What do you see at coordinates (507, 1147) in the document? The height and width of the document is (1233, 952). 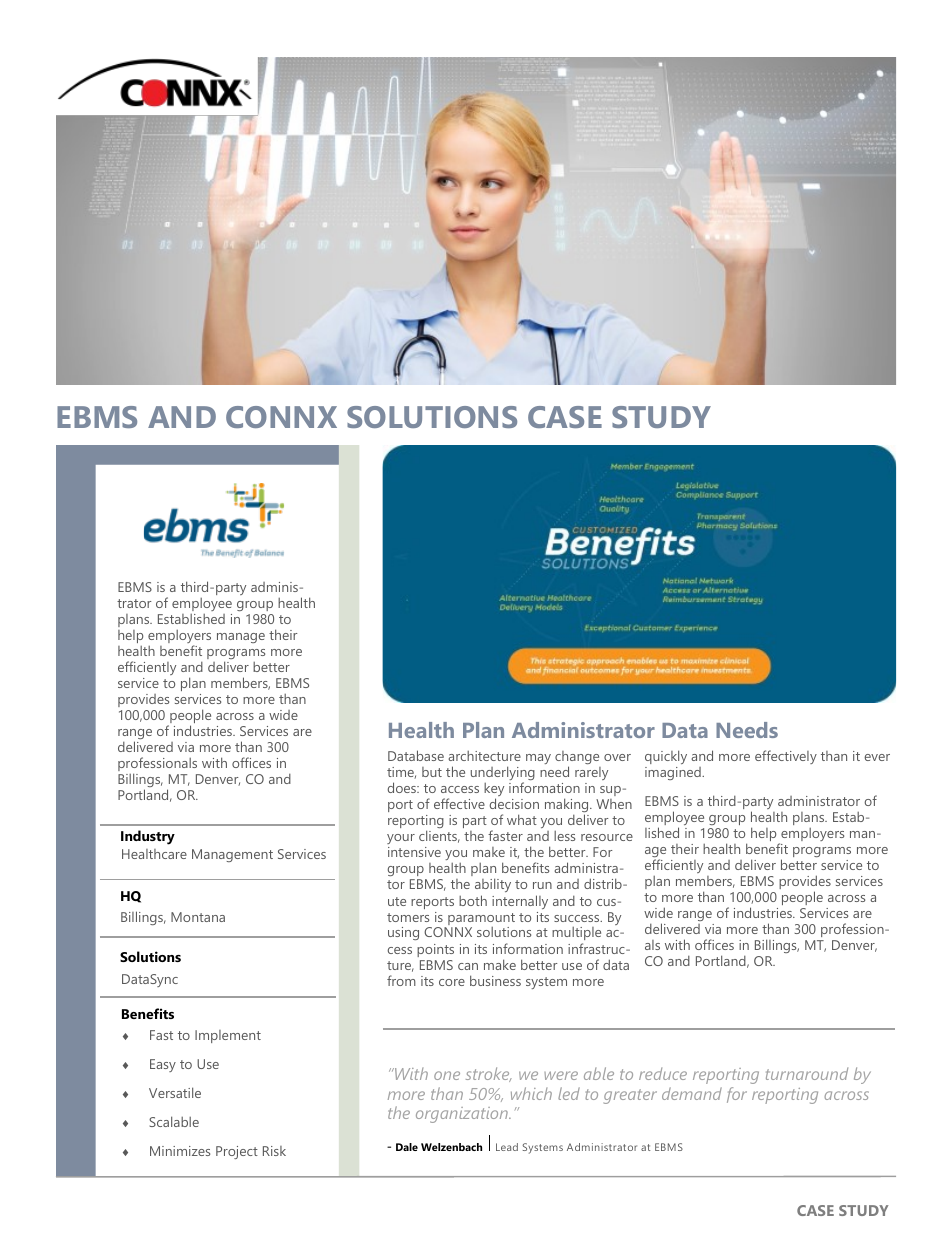 I see `Lead` at bounding box center [507, 1147].
